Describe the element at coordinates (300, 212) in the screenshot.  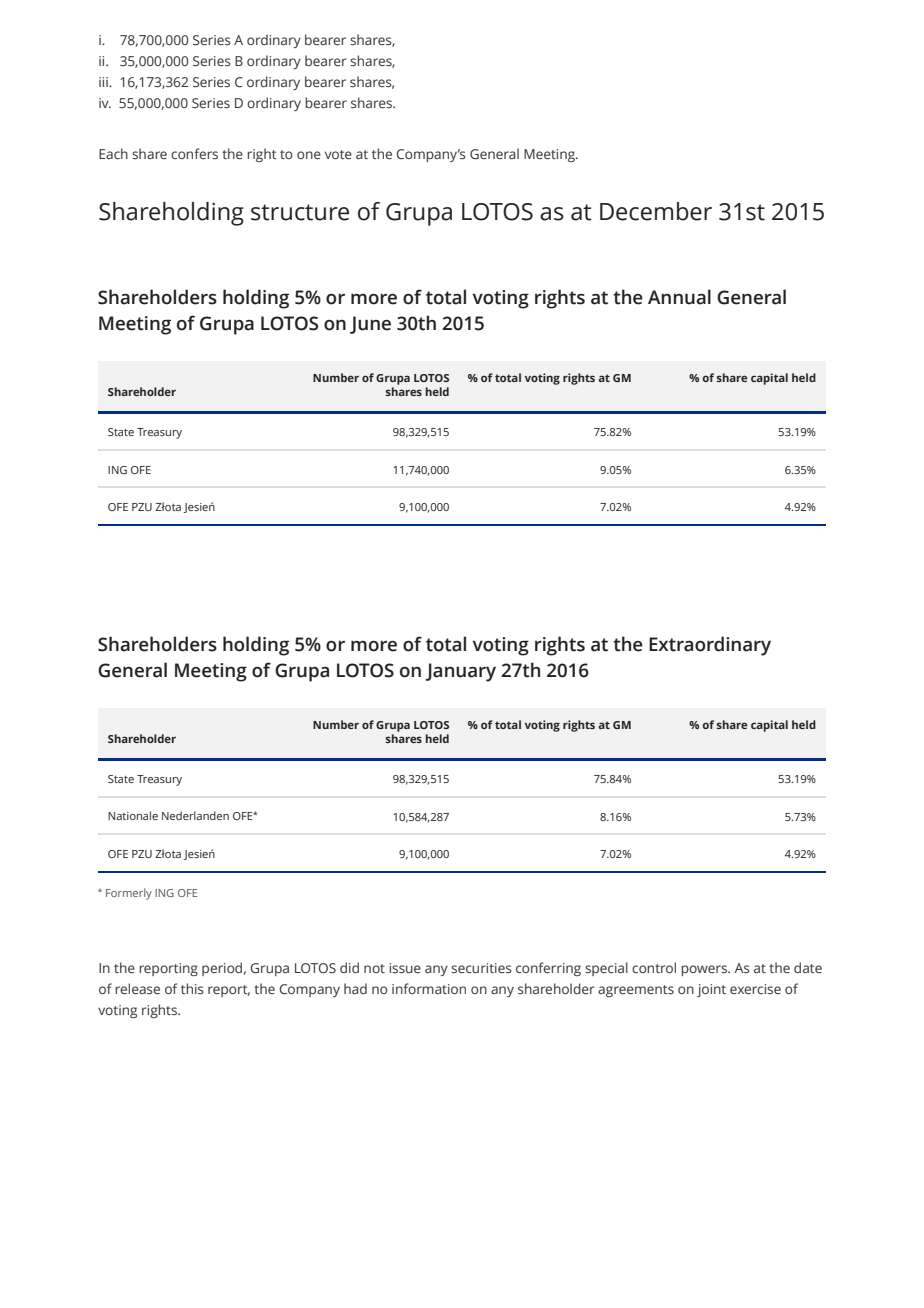
I see `structure` at that location.
